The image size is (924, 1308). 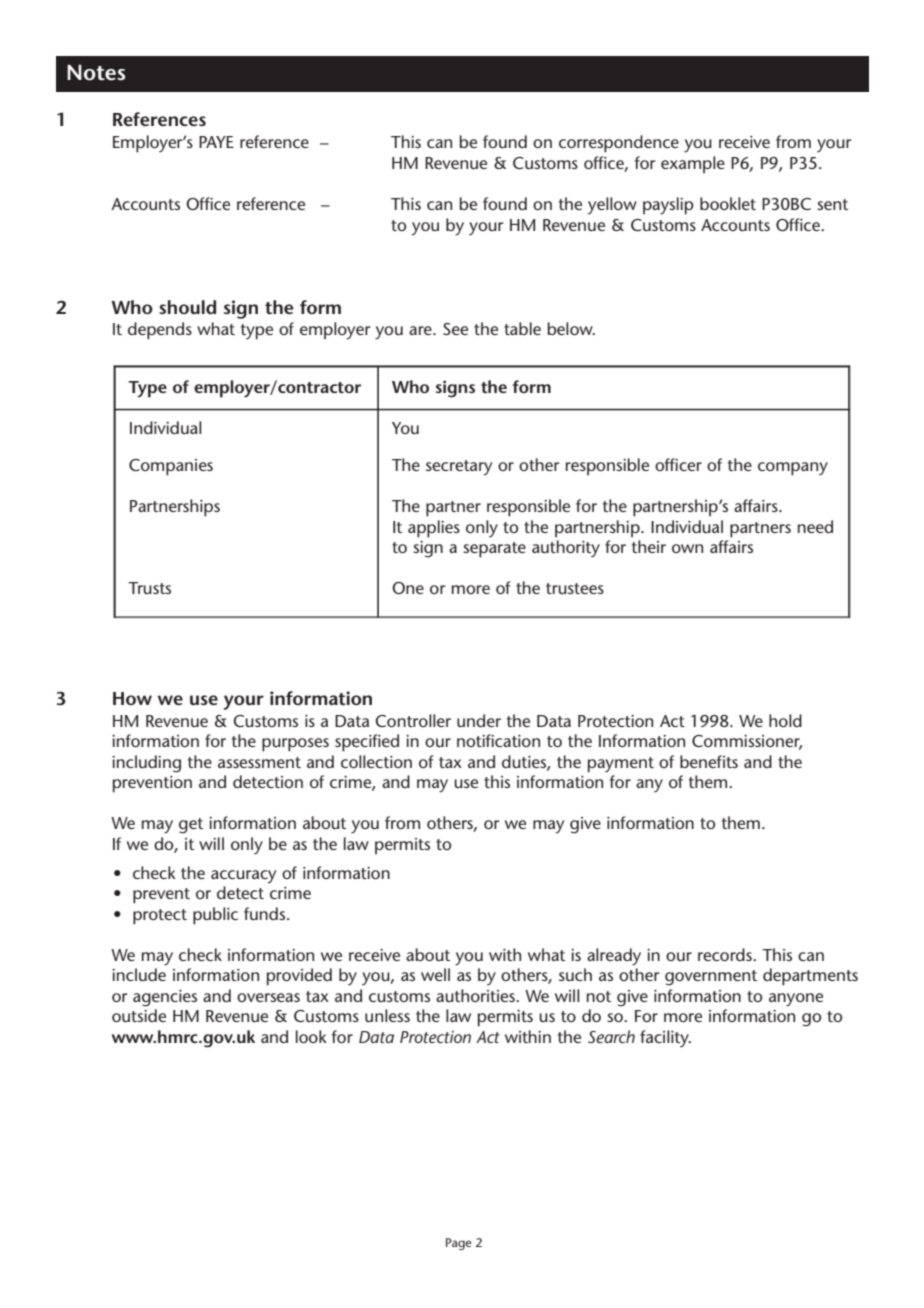 I want to click on booklet, so click(x=728, y=203).
